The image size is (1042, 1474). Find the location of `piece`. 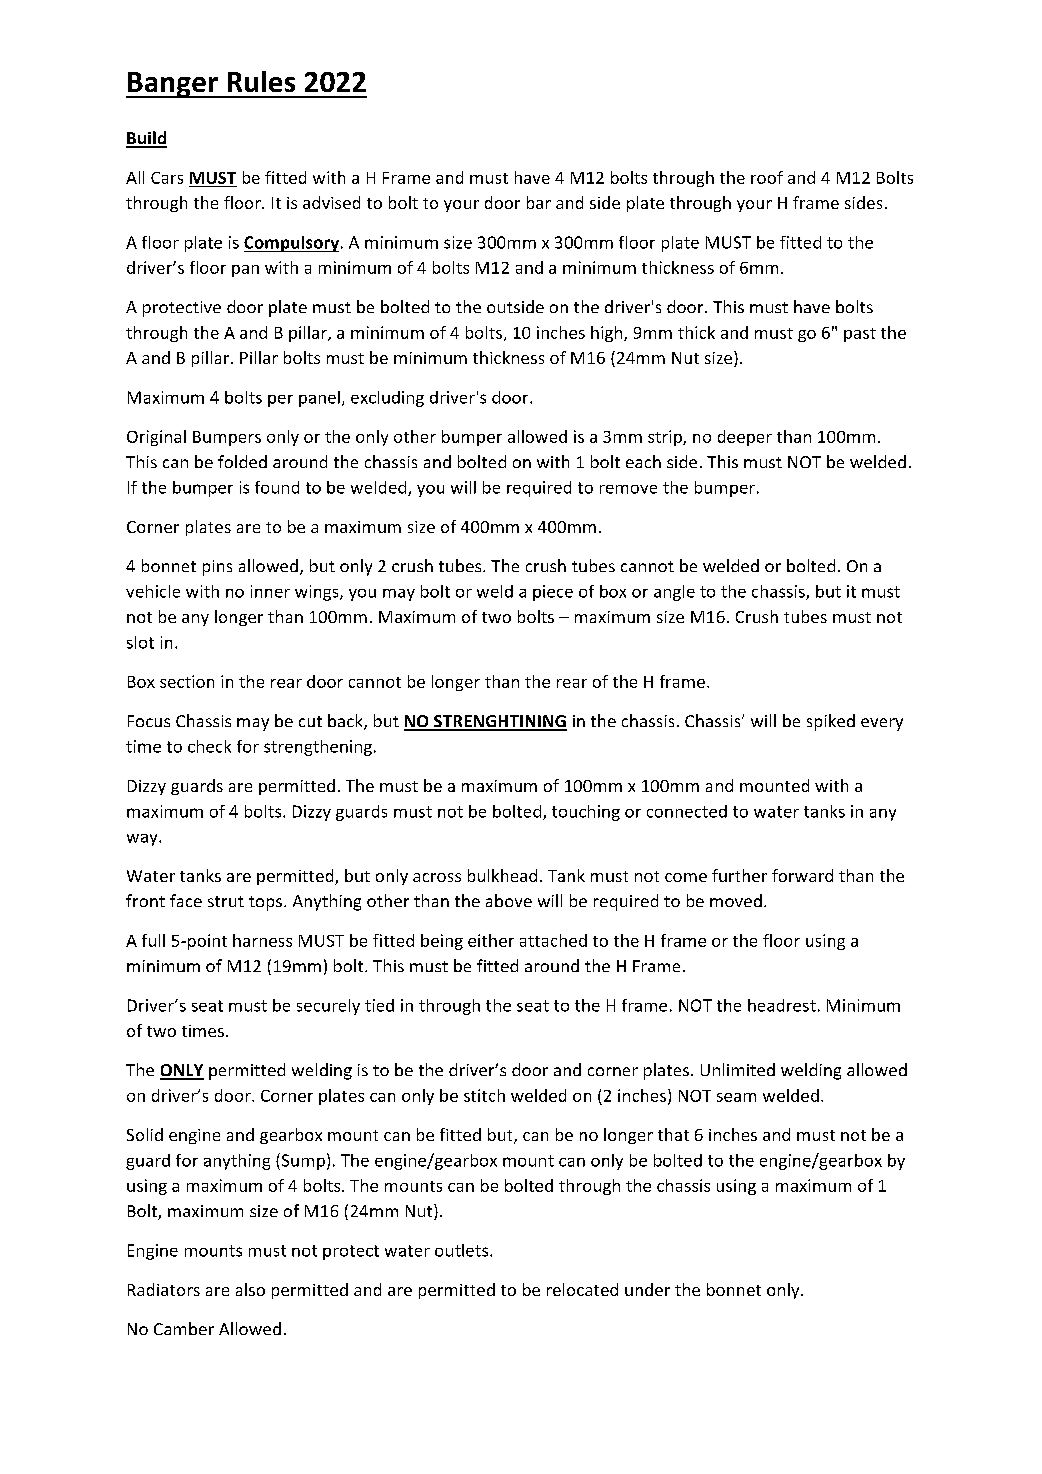

piece is located at coordinates (553, 593).
